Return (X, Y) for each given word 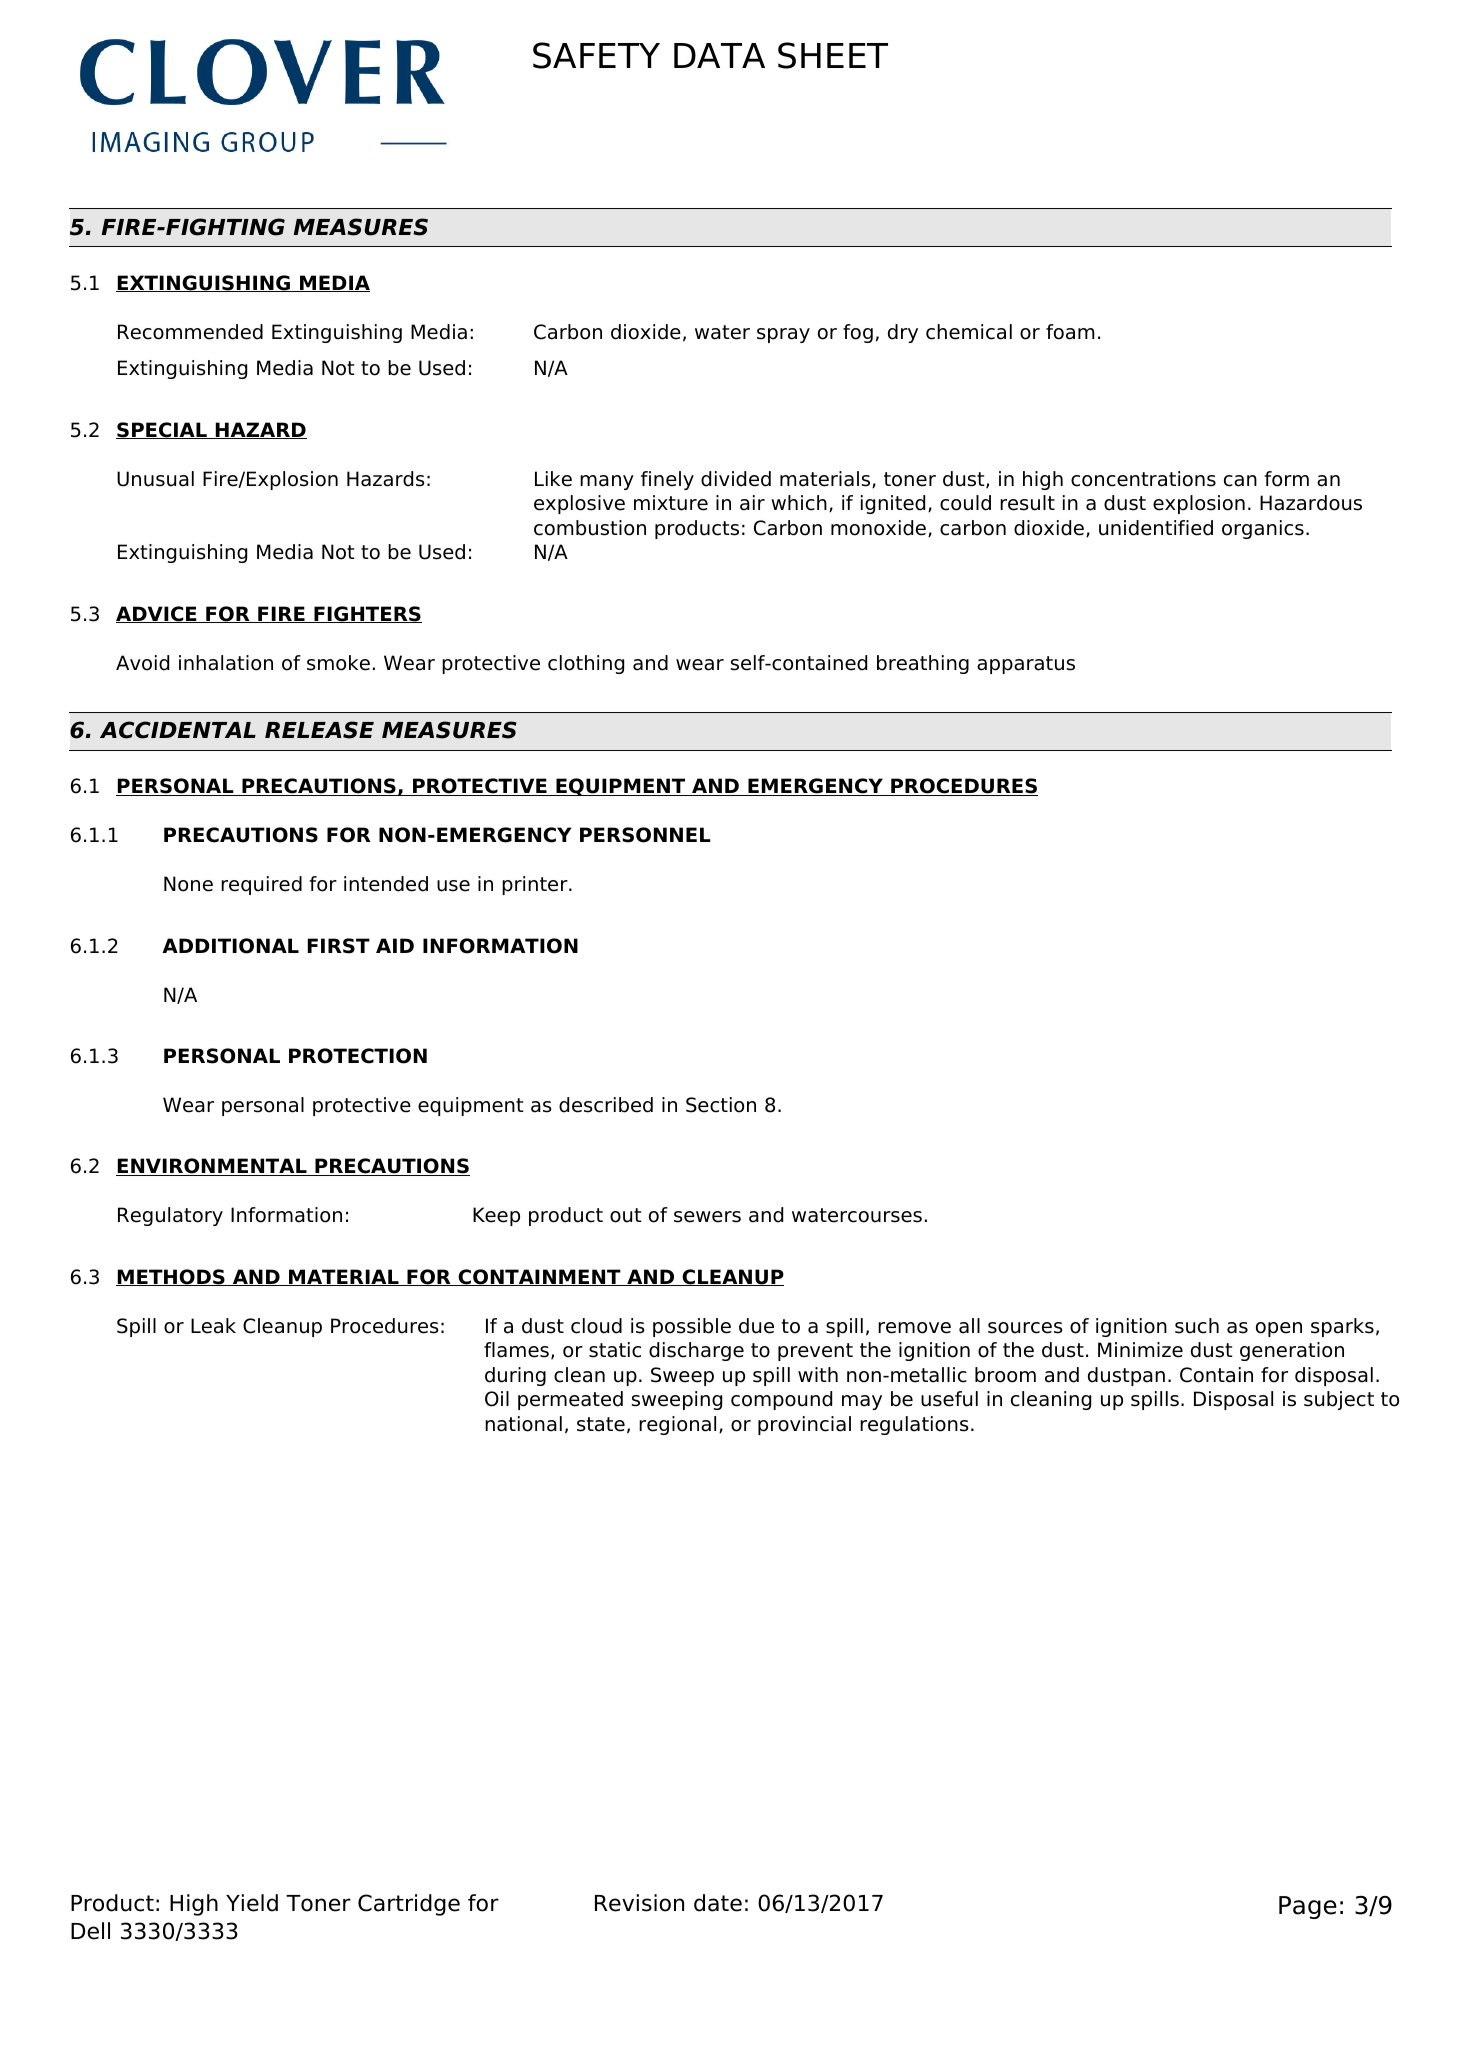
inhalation (226, 663)
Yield (252, 1903)
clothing (586, 664)
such (1197, 1326)
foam (1070, 332)
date (718, 1903)
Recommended (190, 332)
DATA (719, 55)
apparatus (1026, 665)
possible (692, 1327)
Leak (213, 1326)
